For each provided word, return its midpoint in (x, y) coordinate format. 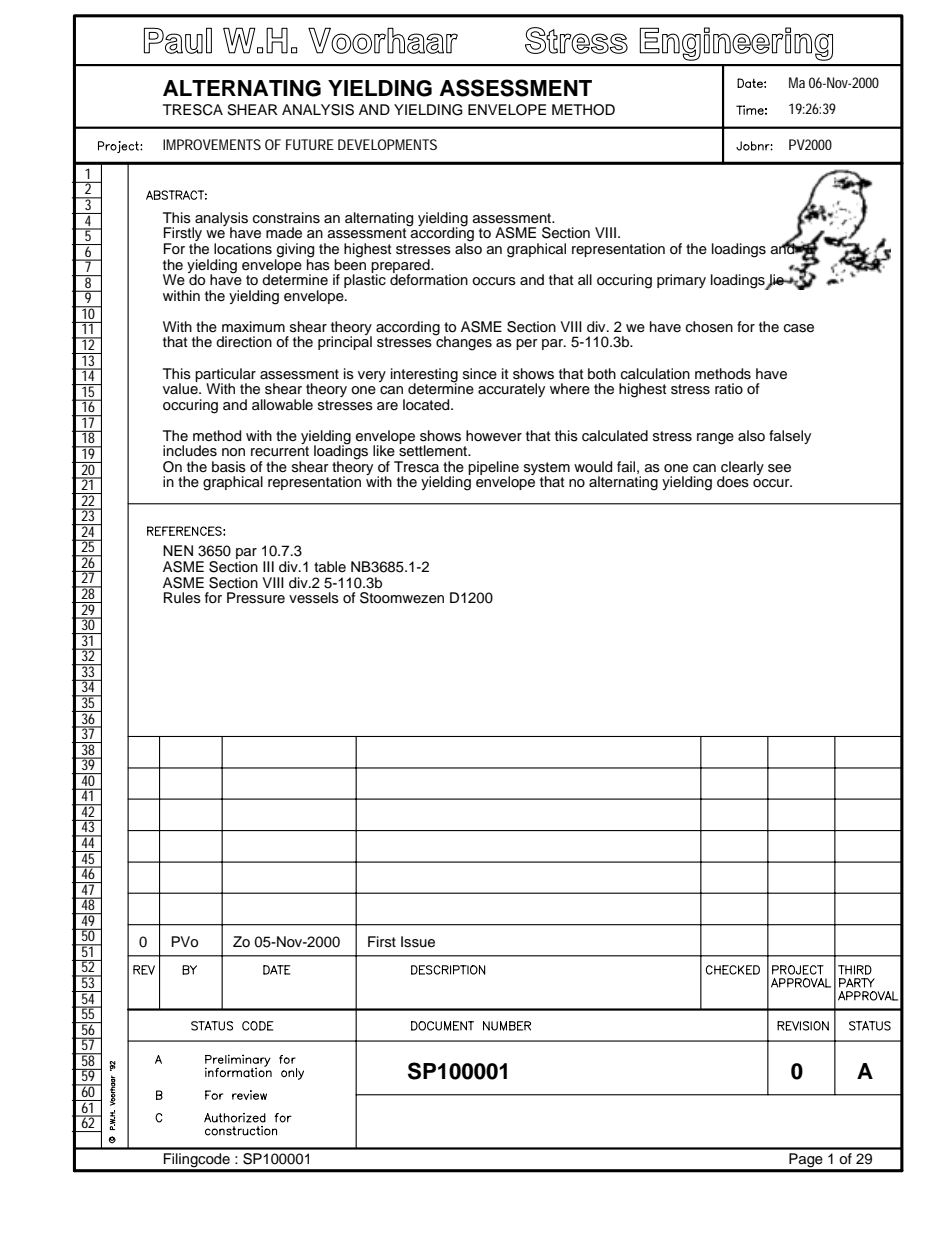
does (733, 482)
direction (244, 342)
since (480, 374)
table (330, 566)
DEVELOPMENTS (387, 144)
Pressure (256, 598)
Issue (418, 942)
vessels (314, 598)
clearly (742, 469)
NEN (178, 550)
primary (681, 281)
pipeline (493, 469)
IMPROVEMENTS (212, 144)
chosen (709, 327)
